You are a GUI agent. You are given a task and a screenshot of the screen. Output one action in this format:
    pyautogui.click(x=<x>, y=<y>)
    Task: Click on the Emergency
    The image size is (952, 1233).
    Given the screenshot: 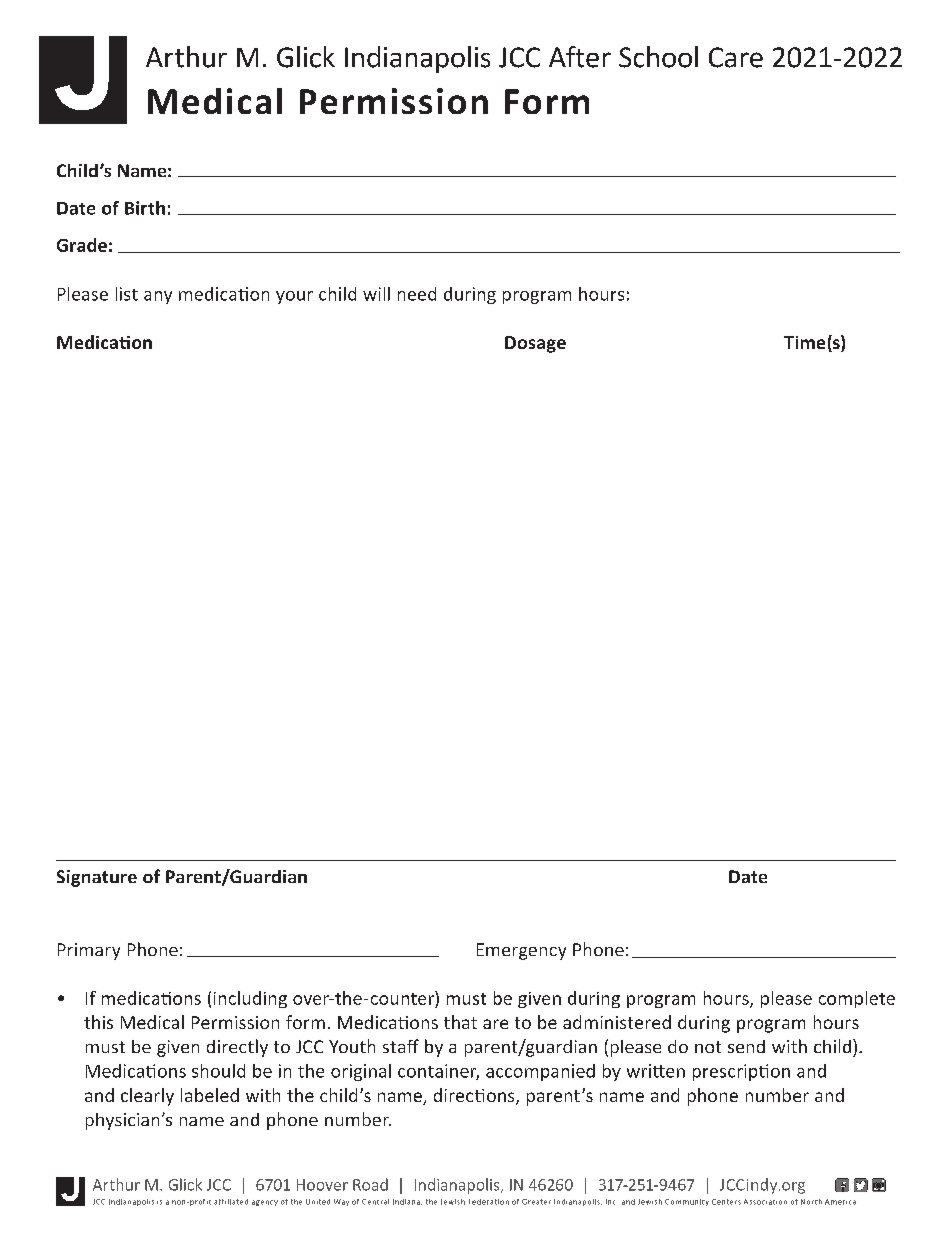 What is the action you would take?
    pyautogui.click(x=521, y=951)
